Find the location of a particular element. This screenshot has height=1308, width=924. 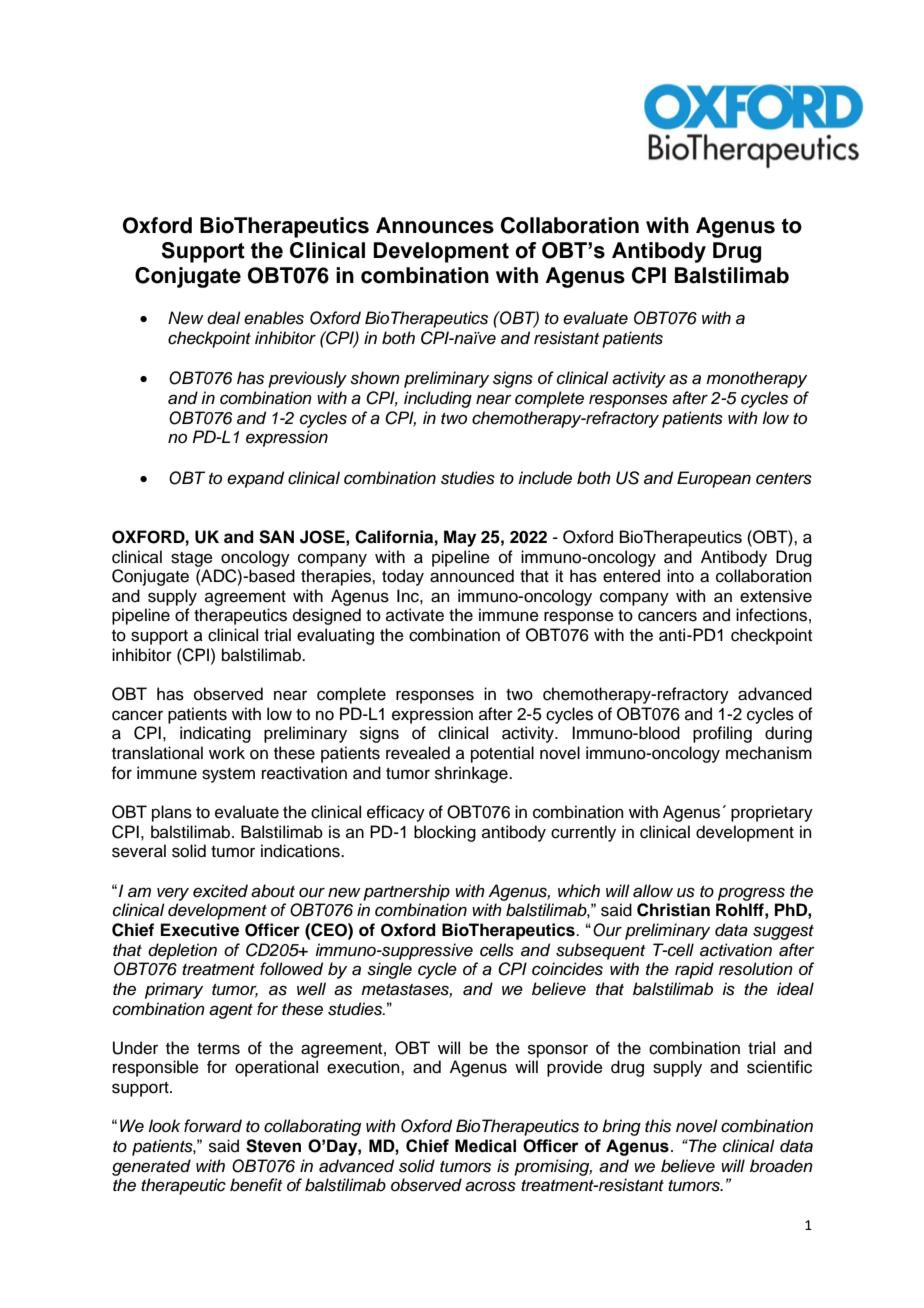

centers is located at coordinates (784, 479).
